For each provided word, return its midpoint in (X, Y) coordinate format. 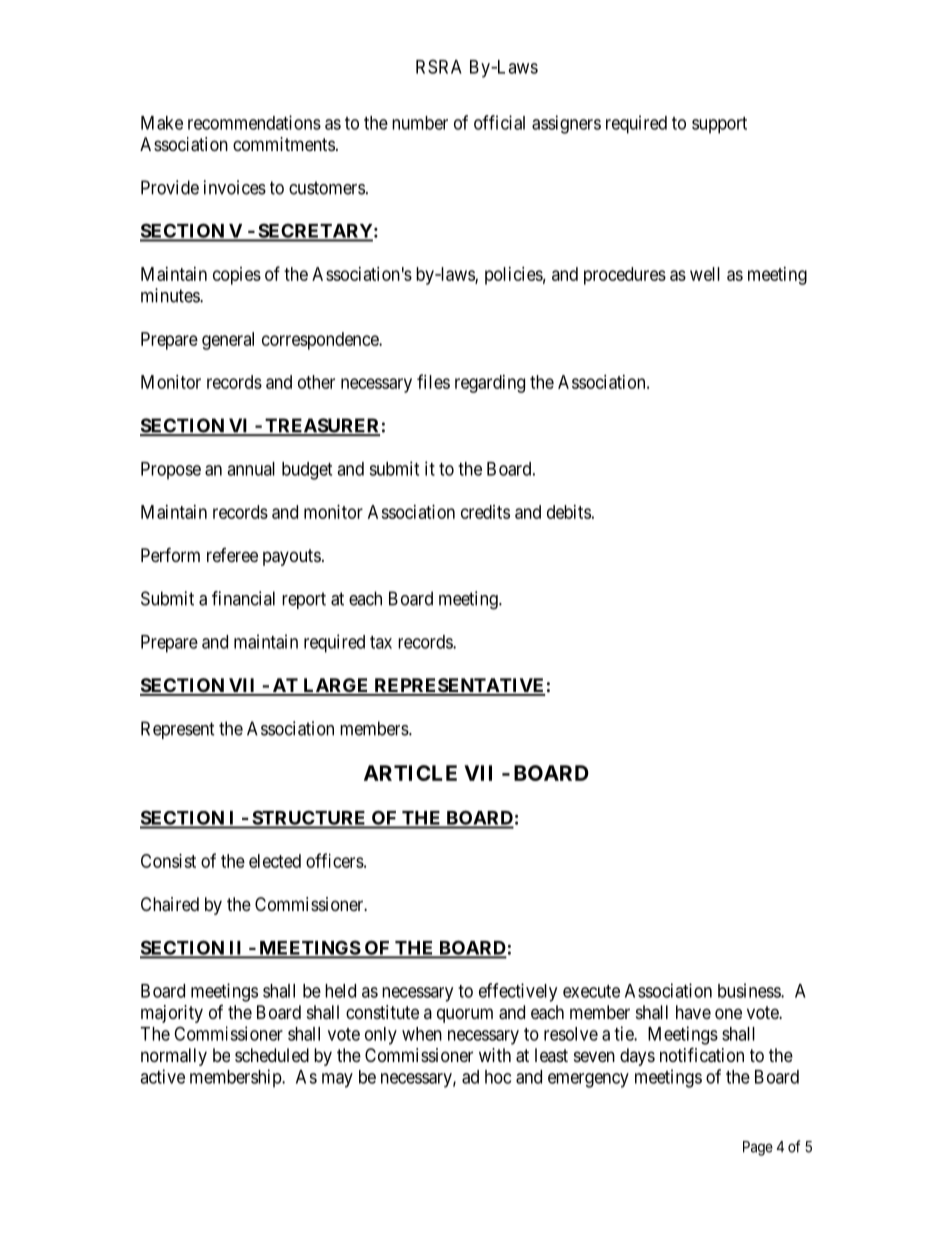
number (420, 123)
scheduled (272, 1055)
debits (569, 512)
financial (243, 598)
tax (381, 642)
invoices (235, 187)
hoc (498, 1077)
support (719, 125)
